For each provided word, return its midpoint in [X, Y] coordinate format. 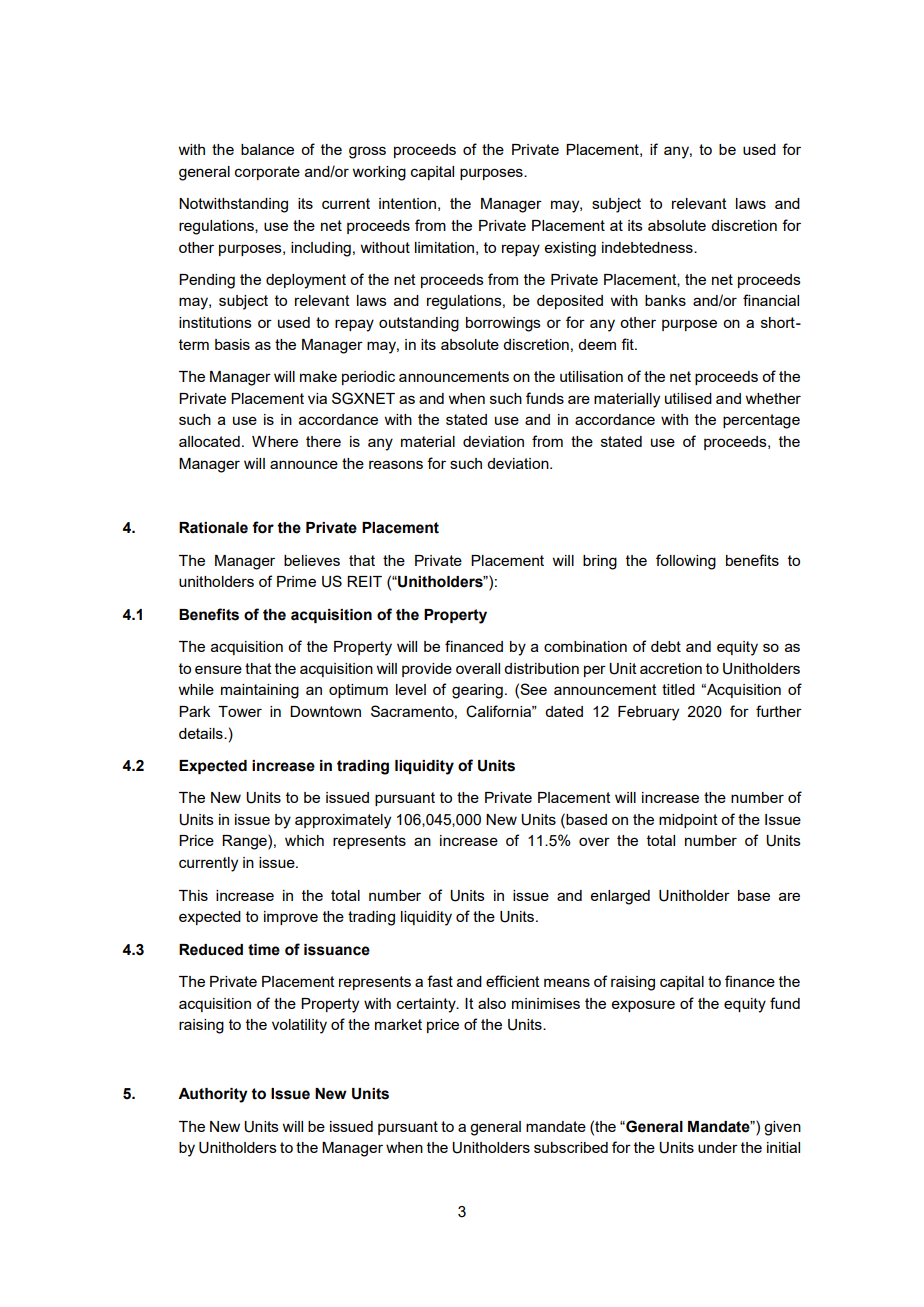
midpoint [688, 821]
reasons [396, 464]
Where [275, 441]
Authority [213, 1095]
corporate [267, 173]
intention [407, 203]
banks [665, 300]
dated [564, 711]
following [686, 562]
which [304, 840]
